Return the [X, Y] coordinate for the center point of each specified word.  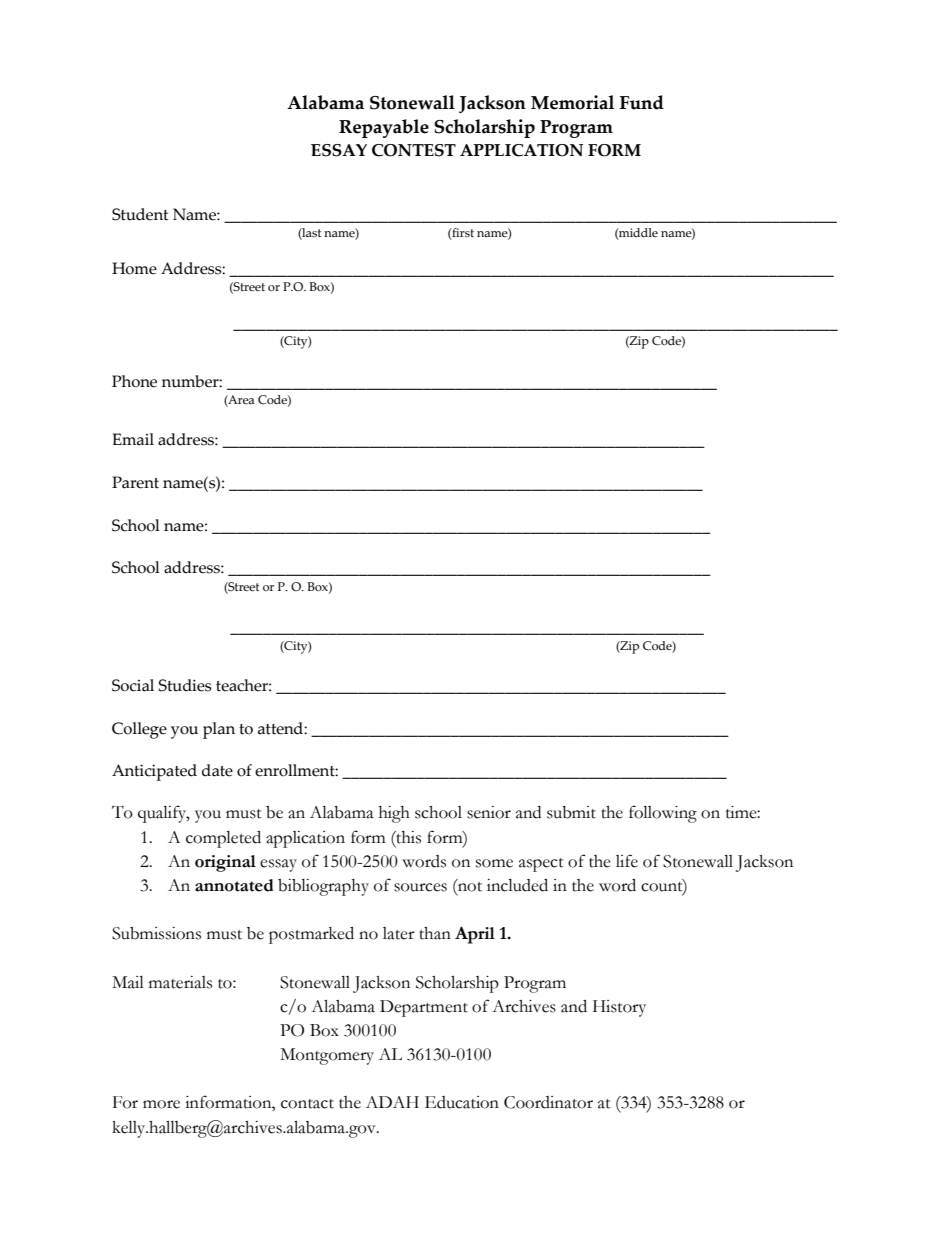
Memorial [572, 102]
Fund [642, 102]
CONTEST [414, 150]
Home [134, 268]
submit [571, 812]
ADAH [392, 1102]
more [161, 1104]
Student [140, 214]
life [627, 861]
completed [223, 839]
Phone [134, 381]
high [394, 814]
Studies [185, 685]
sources [420, 887]
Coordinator [548, 1102]
